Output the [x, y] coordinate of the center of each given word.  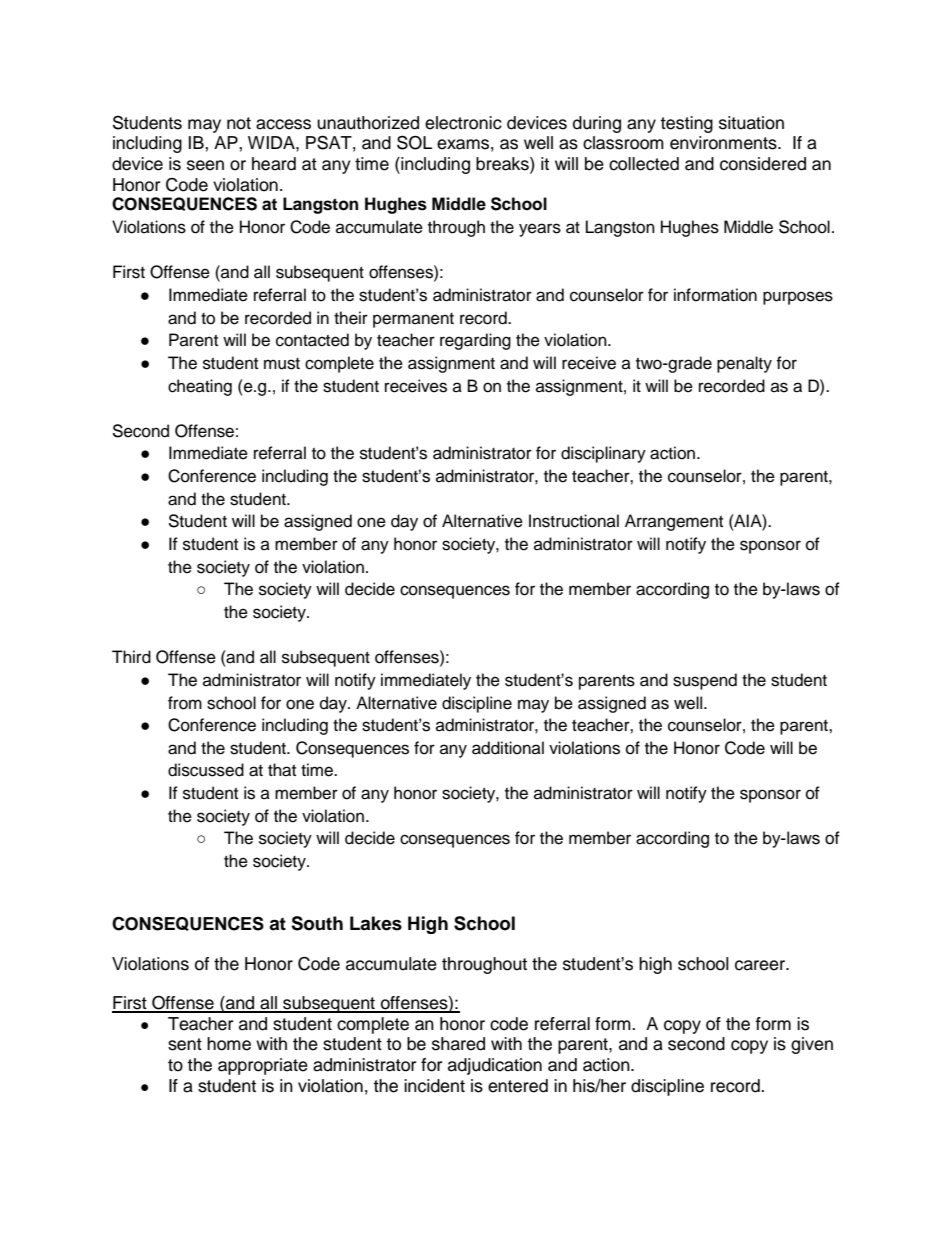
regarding [475, 341]
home [229, 1044]
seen [205, 165]
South [317, 923]
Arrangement [674, 522]
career [761, 965]
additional [508, 748]
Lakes [376, 923]
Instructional [574, 521]
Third [131, 657]
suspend [705, 681]
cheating [200, 387]
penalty [744, 364]
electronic [463, 123]
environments [724, 143]
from [185, 703]
